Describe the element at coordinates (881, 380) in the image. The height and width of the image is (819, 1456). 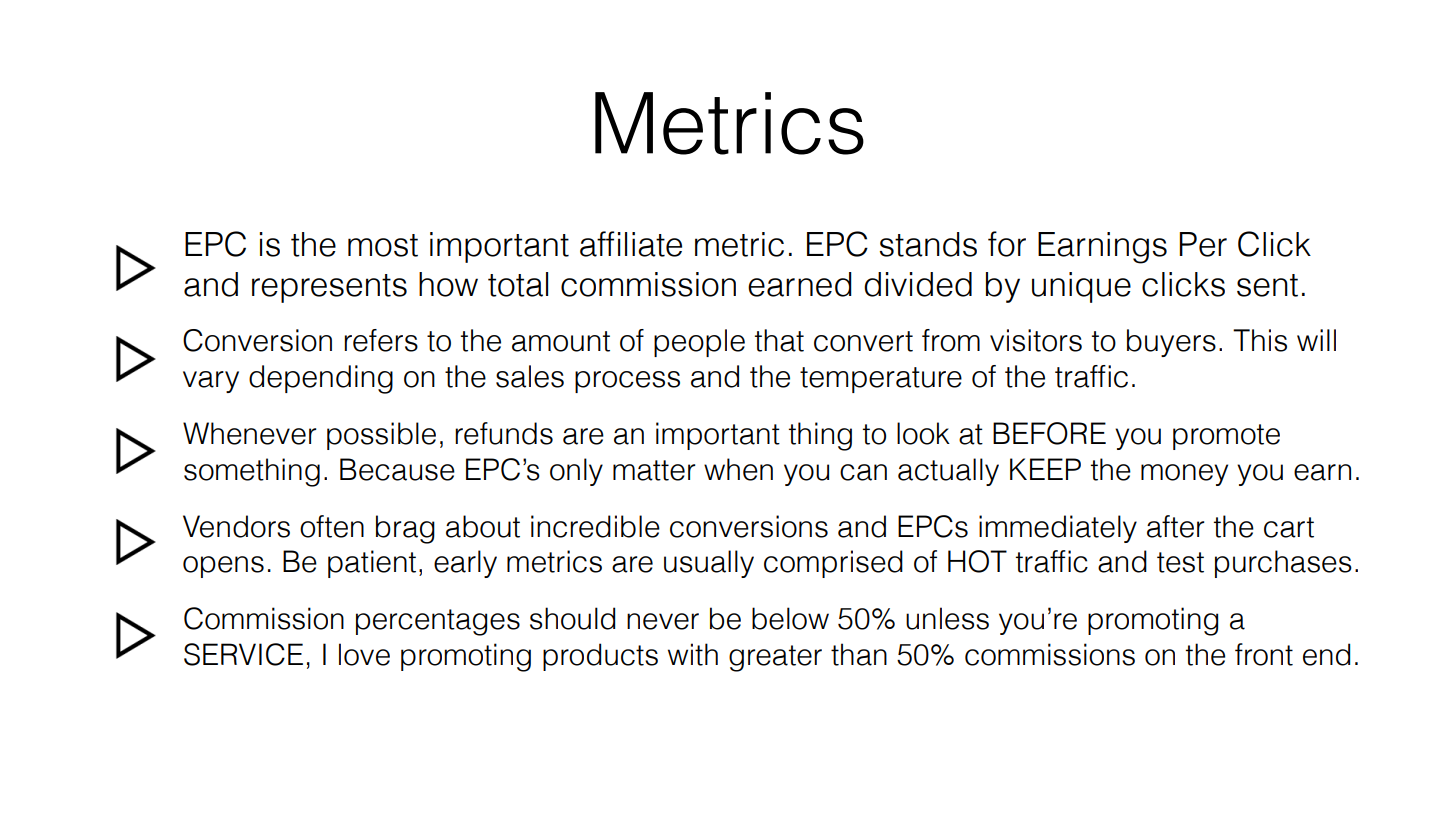
I see `temperature` at that location.
